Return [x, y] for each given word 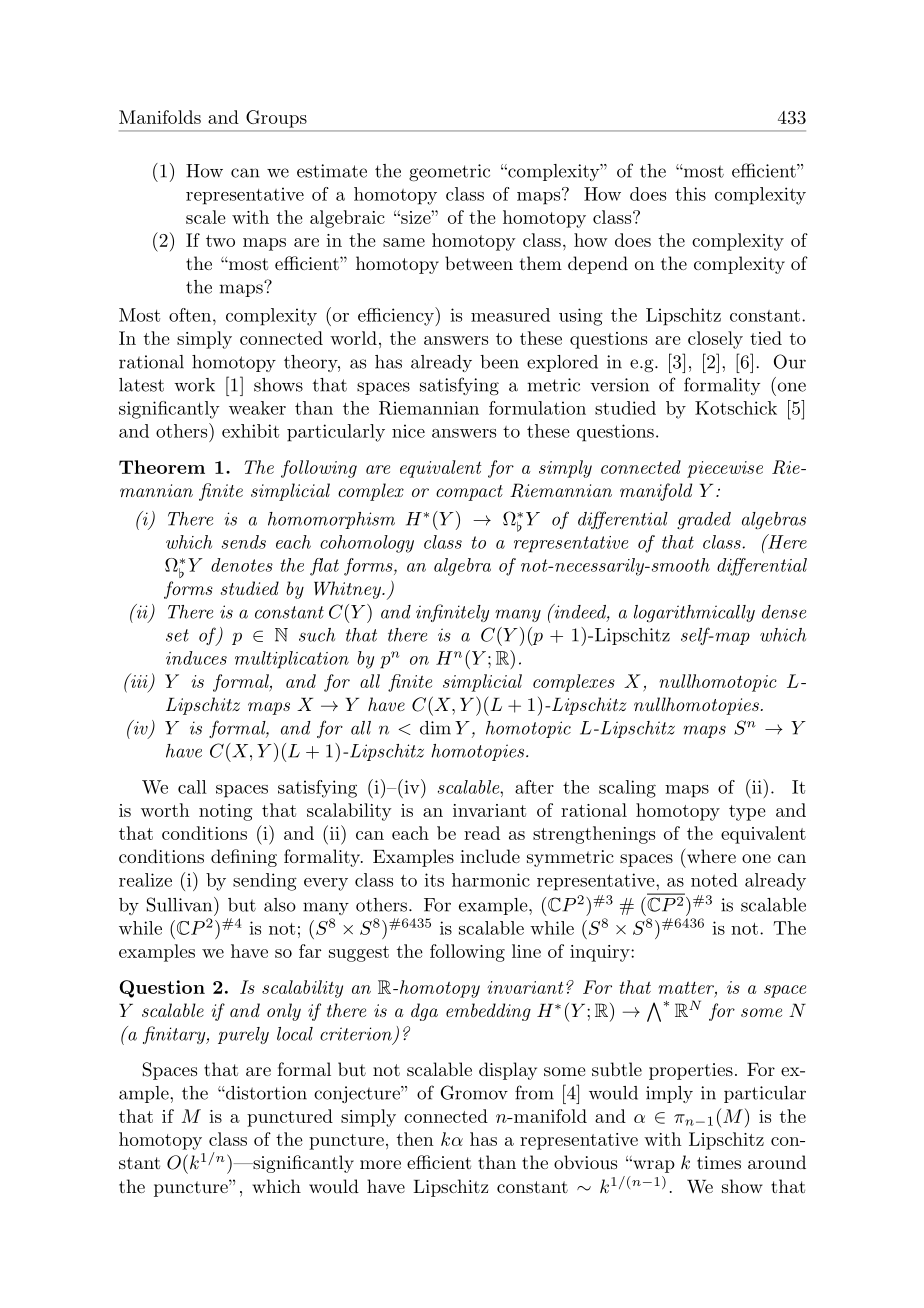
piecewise [725, 469]
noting [225, 812]
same [404, 242]
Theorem [162, 467]
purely [243, 1035]
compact [469, 493]
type [747, 813]
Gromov [474, 1092]
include [490, 856]
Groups [276, 119]
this [690, 194]
